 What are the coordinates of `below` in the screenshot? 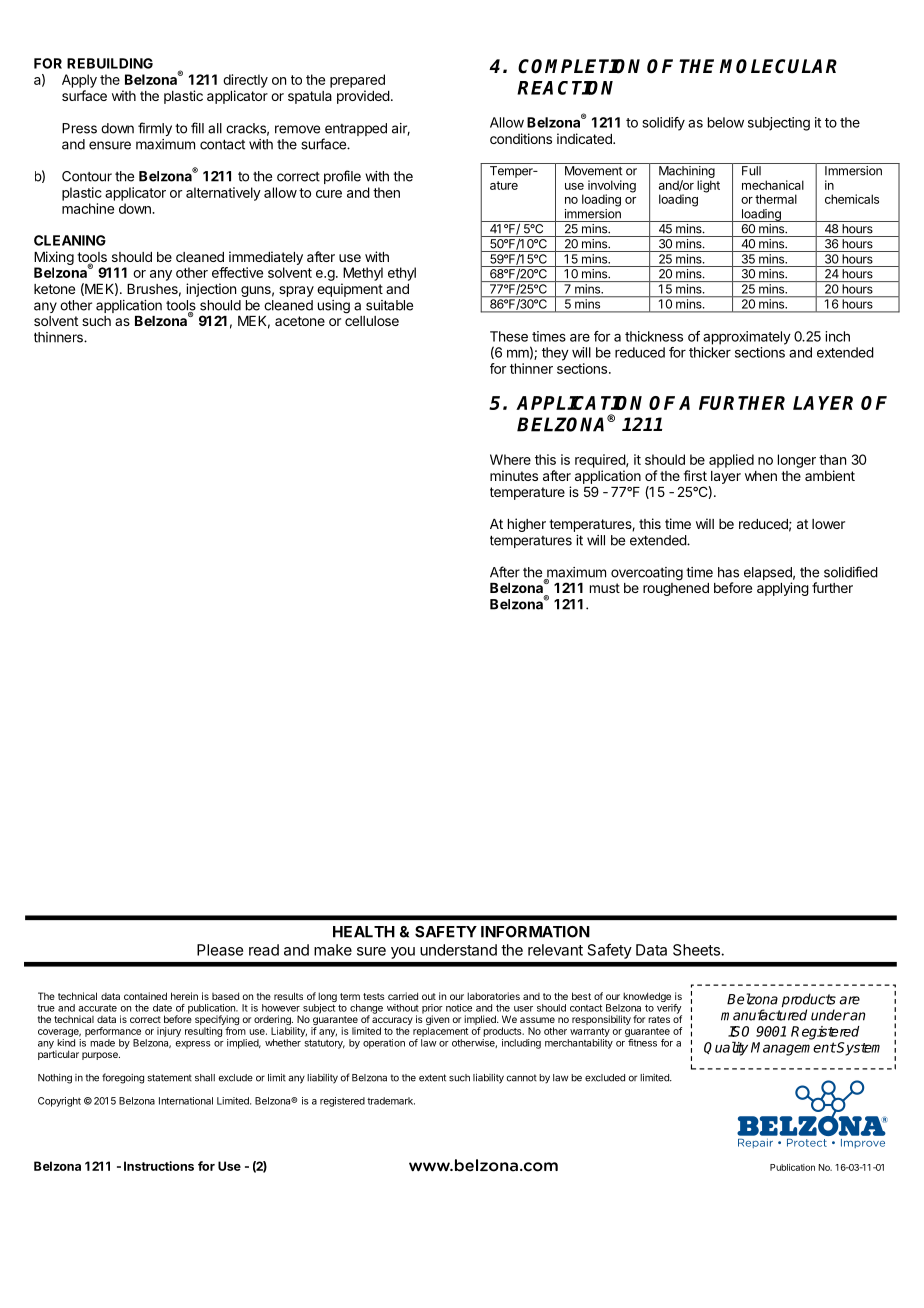 It's located at (726, 122).
